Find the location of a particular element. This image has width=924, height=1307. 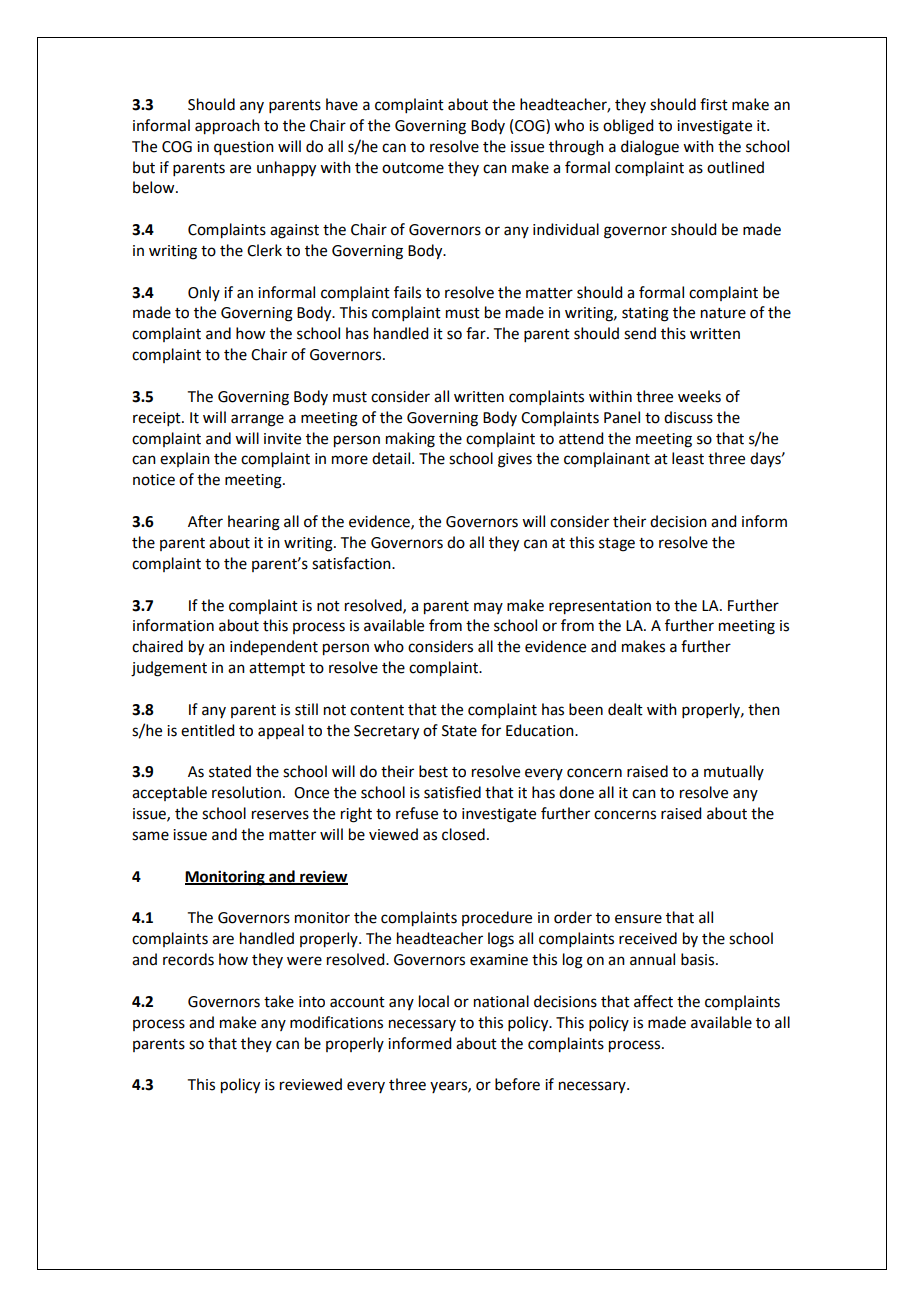

dialogue is located at coordinates (650, 148).
